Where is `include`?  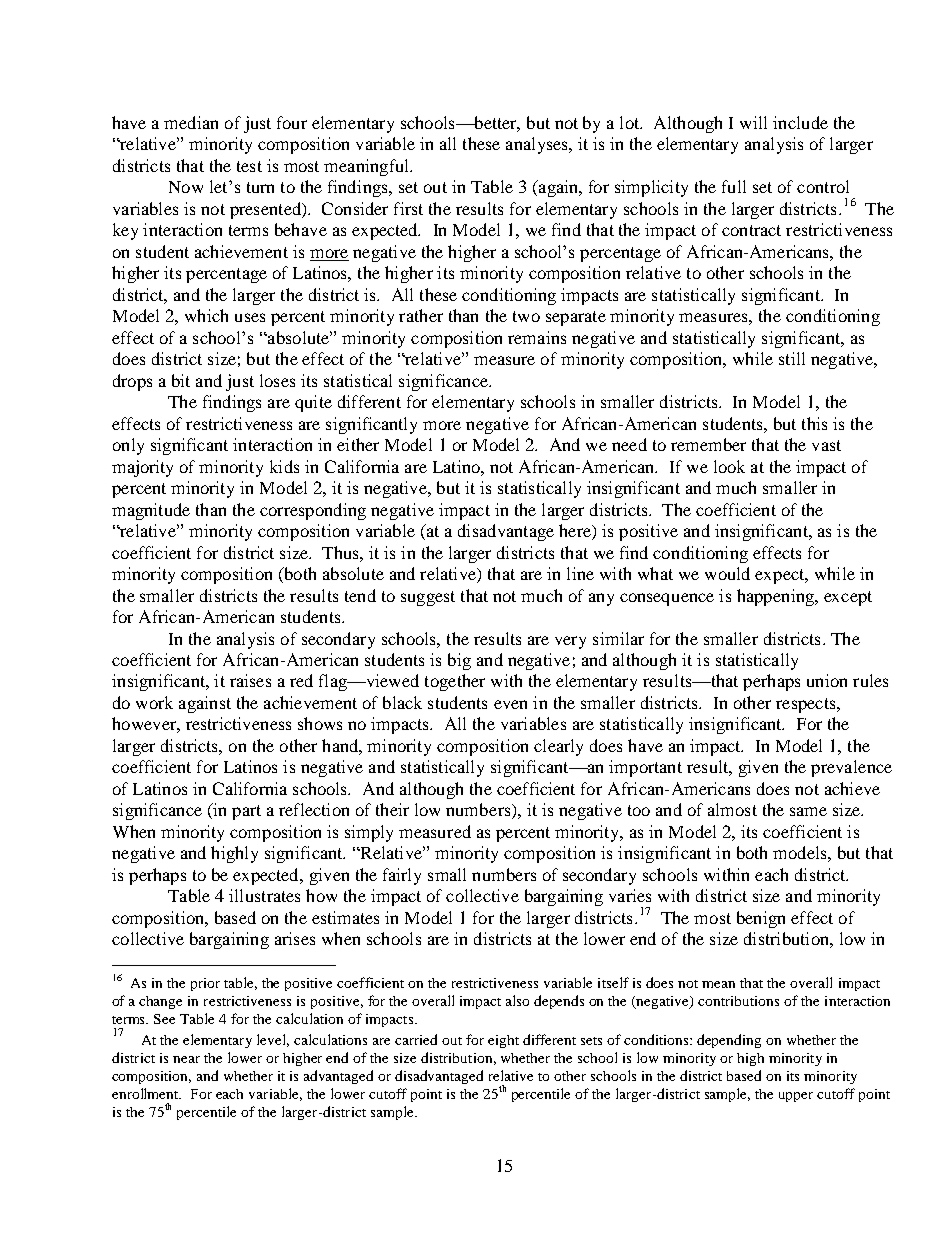
include is located at coordinates (800, 122).
